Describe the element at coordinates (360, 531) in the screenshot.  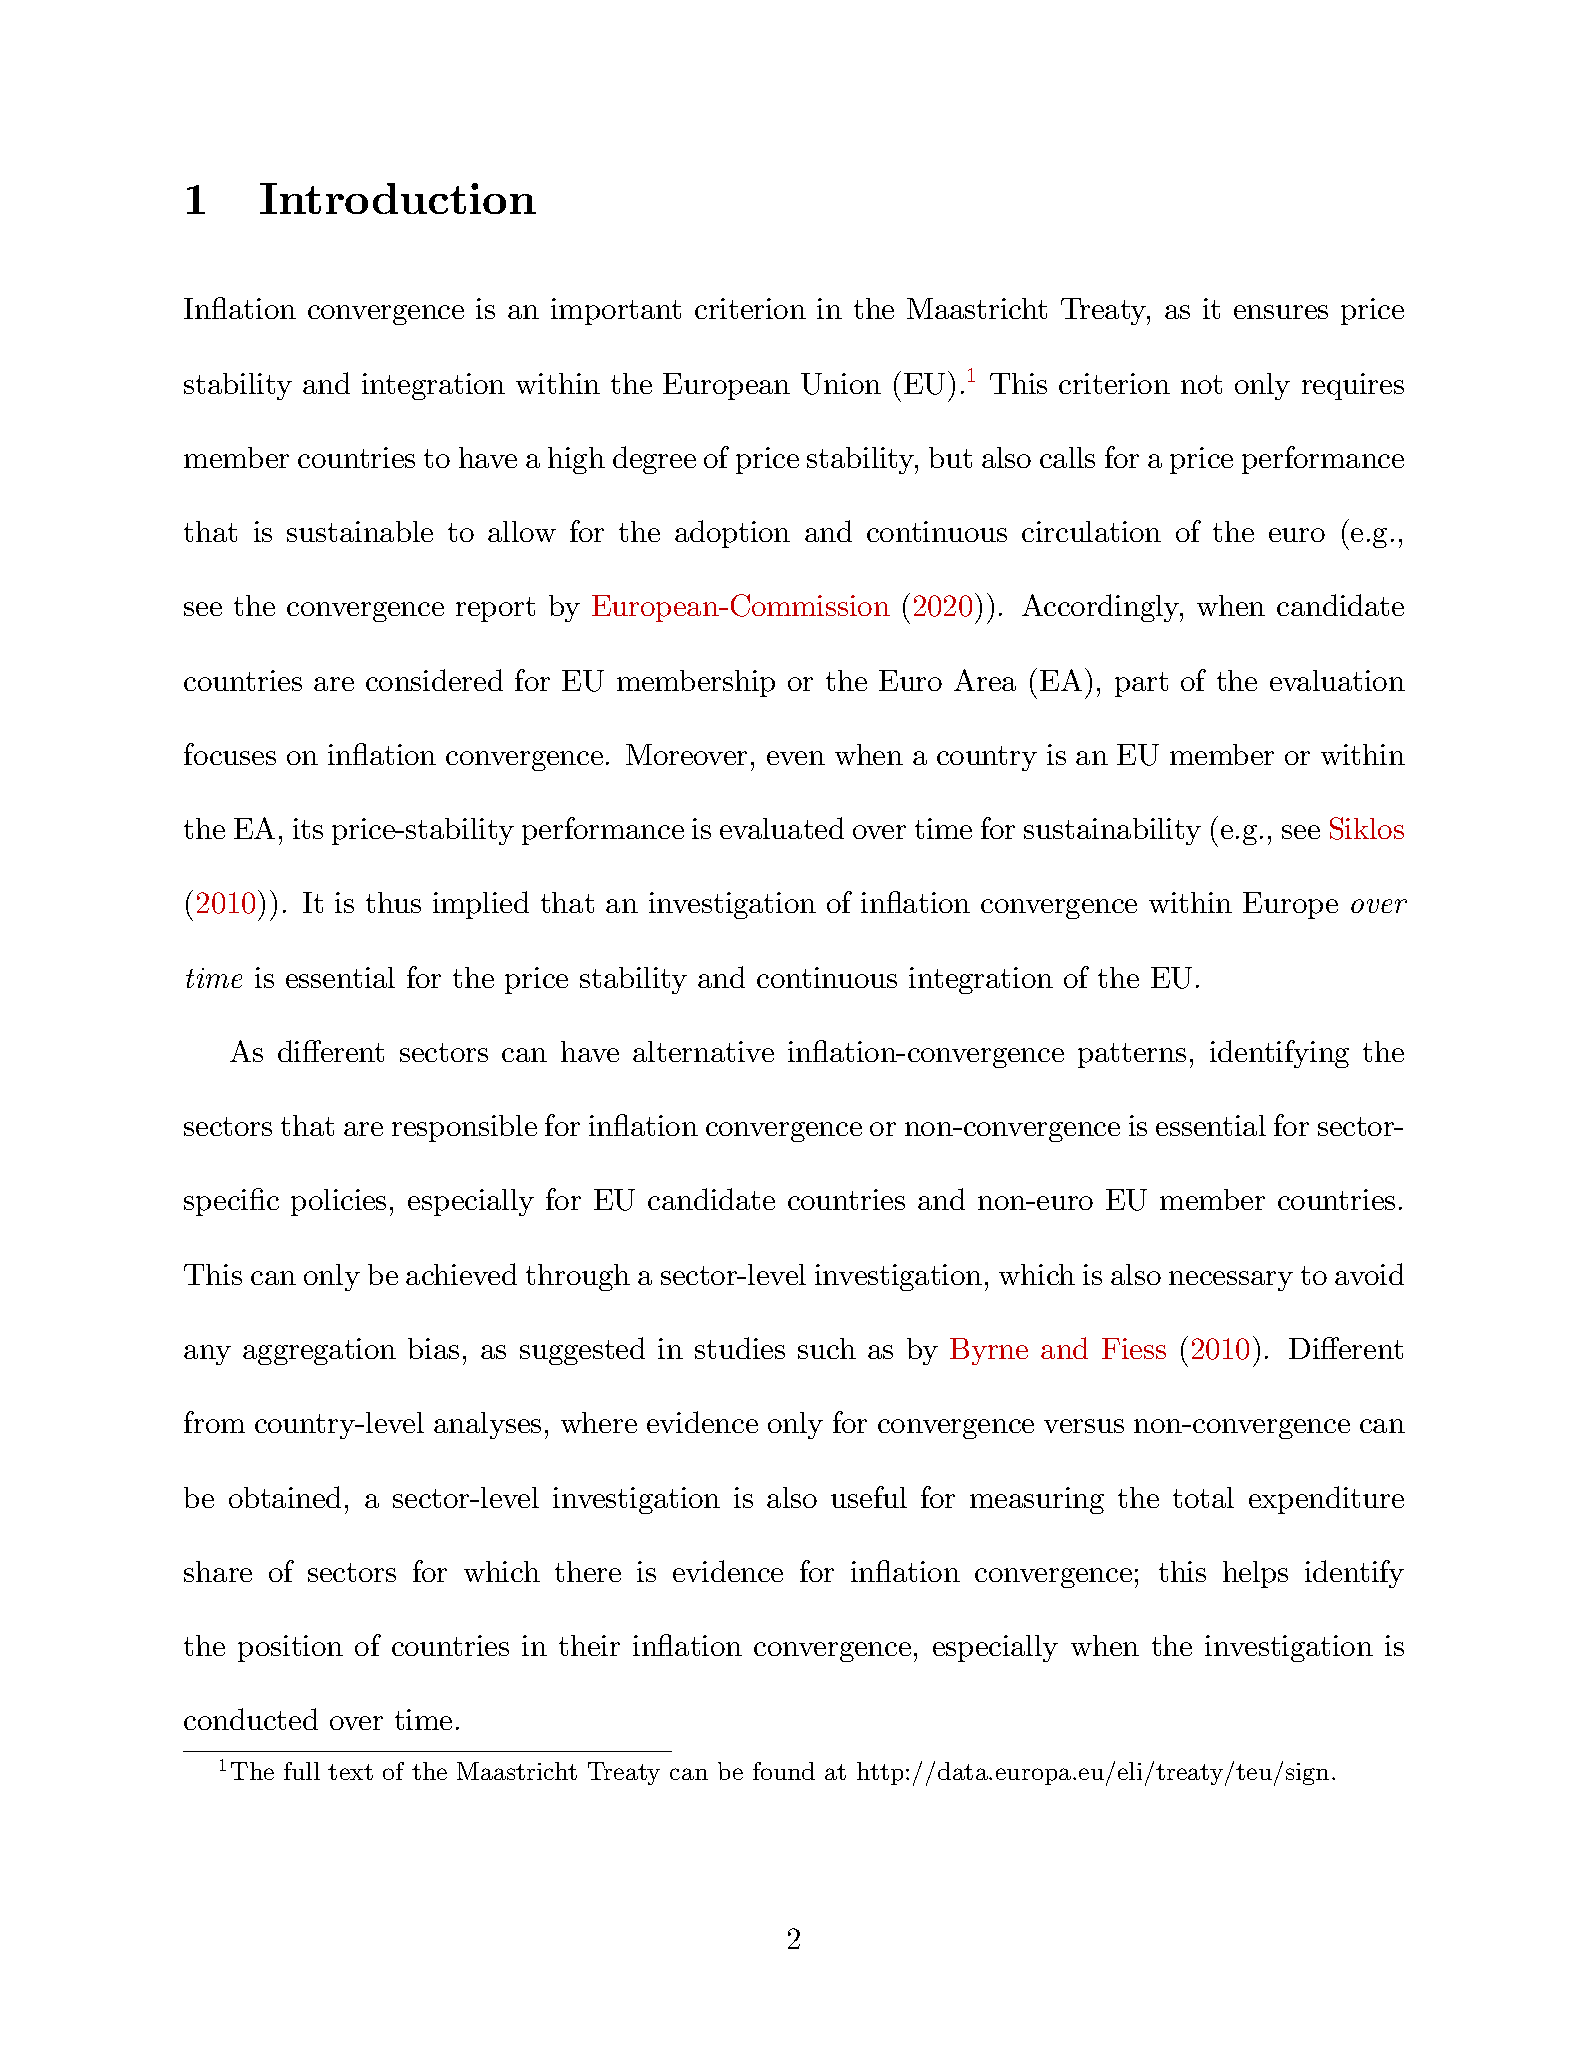
I see `sustainable` at that location.
